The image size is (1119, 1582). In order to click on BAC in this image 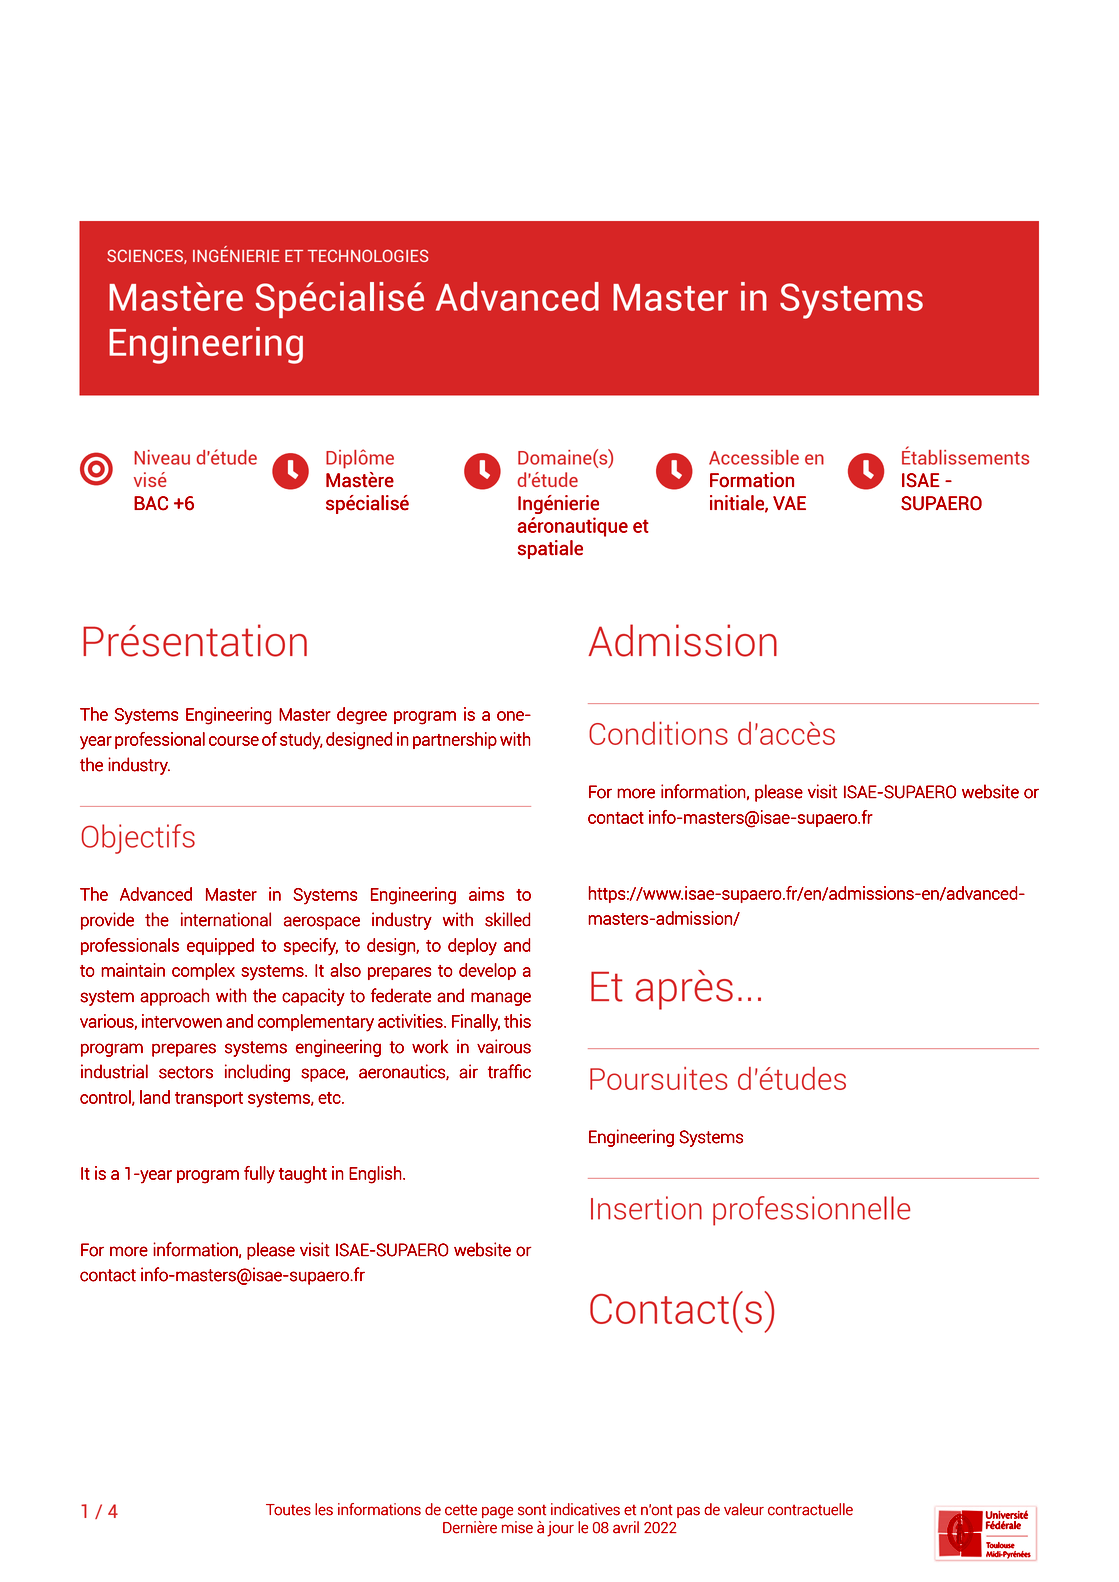, I will do `click(151, 503)`.
